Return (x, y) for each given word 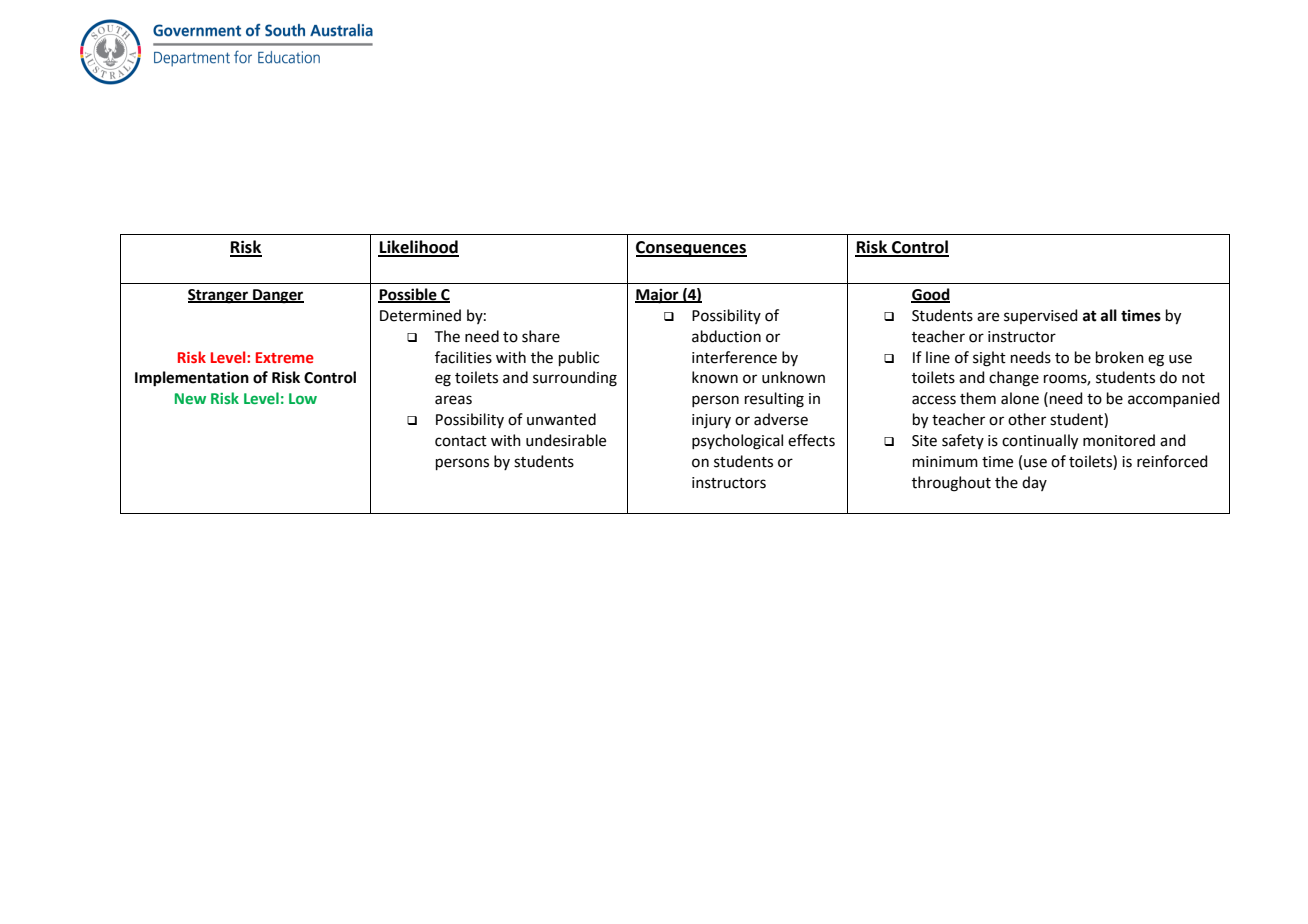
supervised (1041, 316)
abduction (726, 336)
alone (1020, 398)
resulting (774, 400)
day (1034, 483)
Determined (420, 315)
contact (461, 441)
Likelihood (418, 248)
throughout (951, 484)
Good (930, 295)
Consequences (691, 249)
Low (303, 398)
